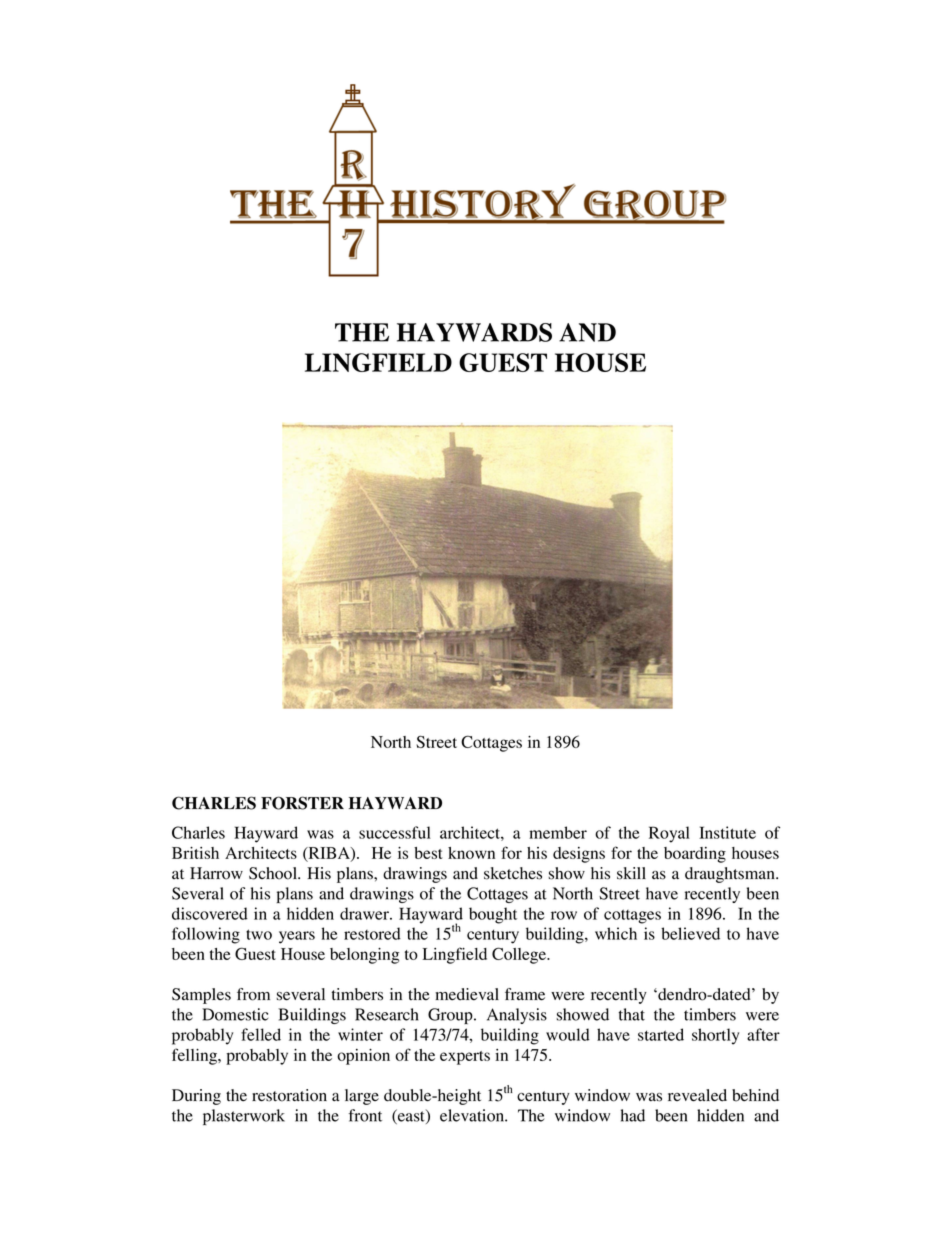  Describe the element at coordinates (690, 933) in the page. I see `believed` at that location.
